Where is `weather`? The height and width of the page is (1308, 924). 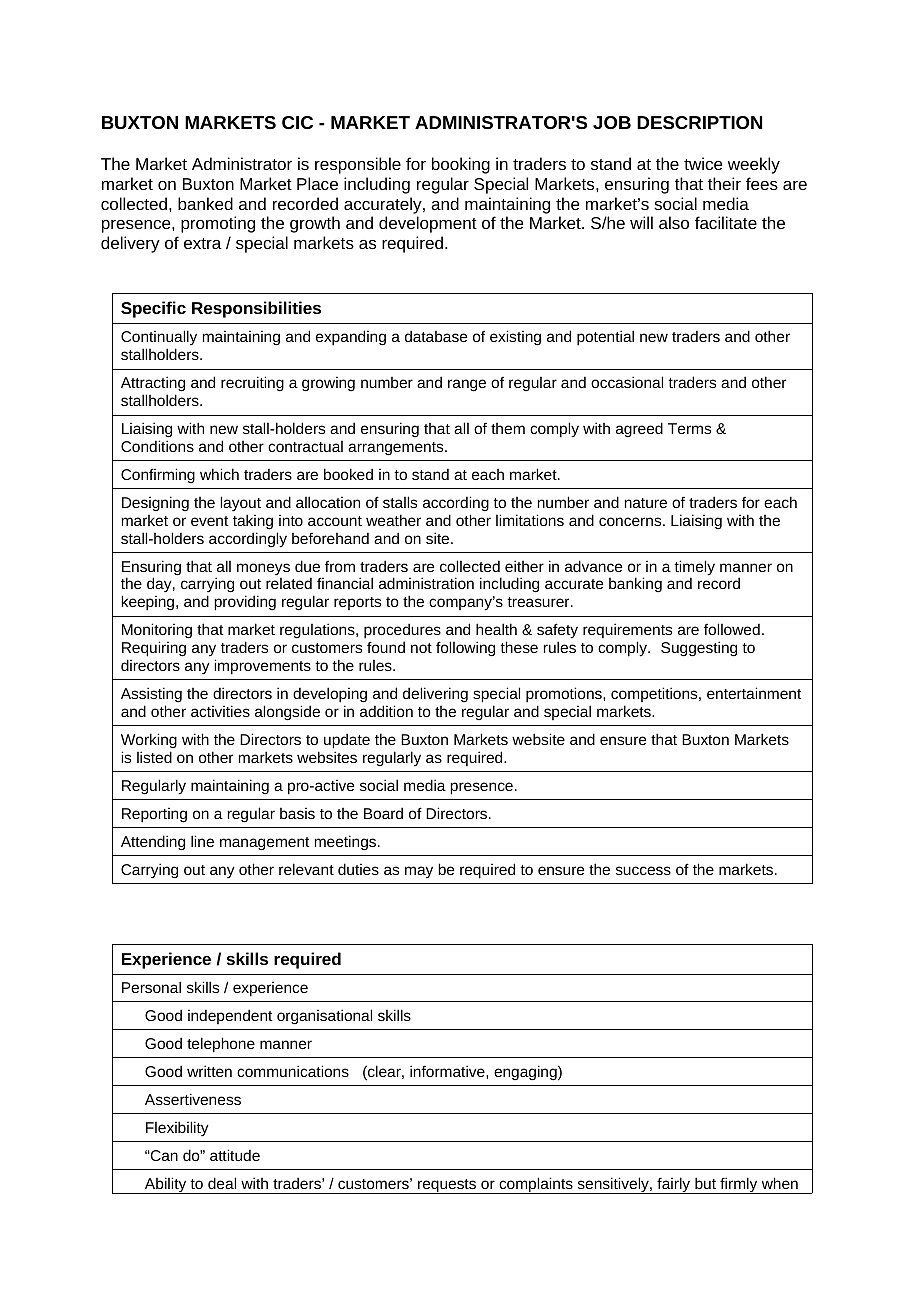
weather is located at coordinates (393, 520).
